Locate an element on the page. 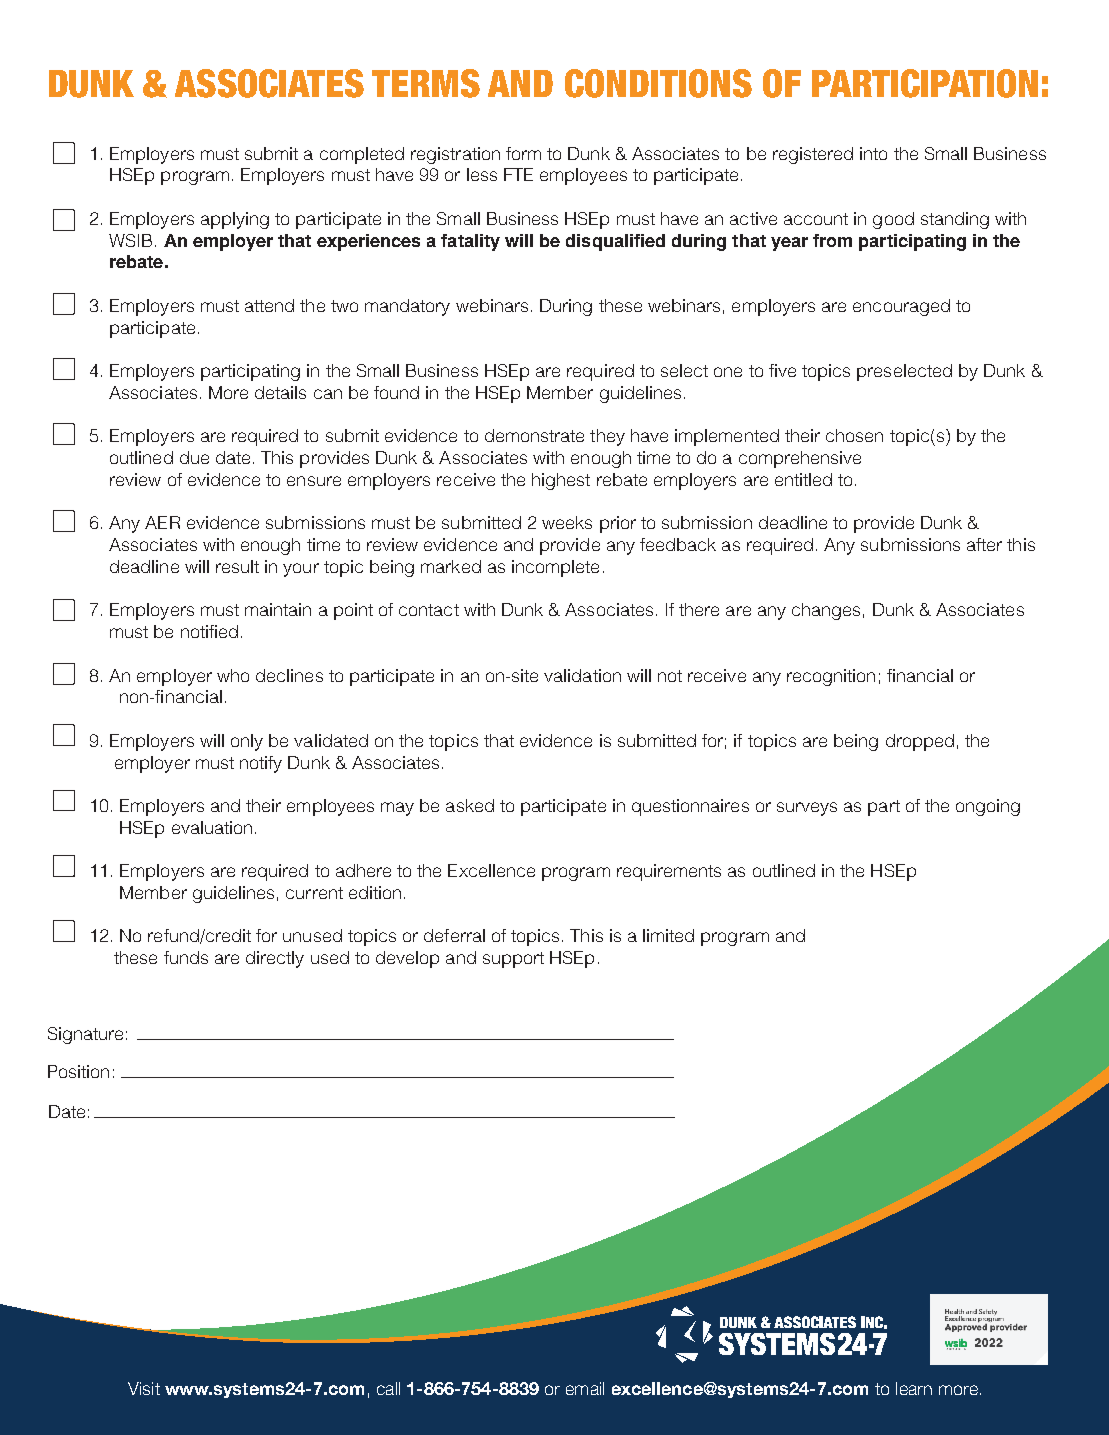  only is located at coordinates (247, 742).
